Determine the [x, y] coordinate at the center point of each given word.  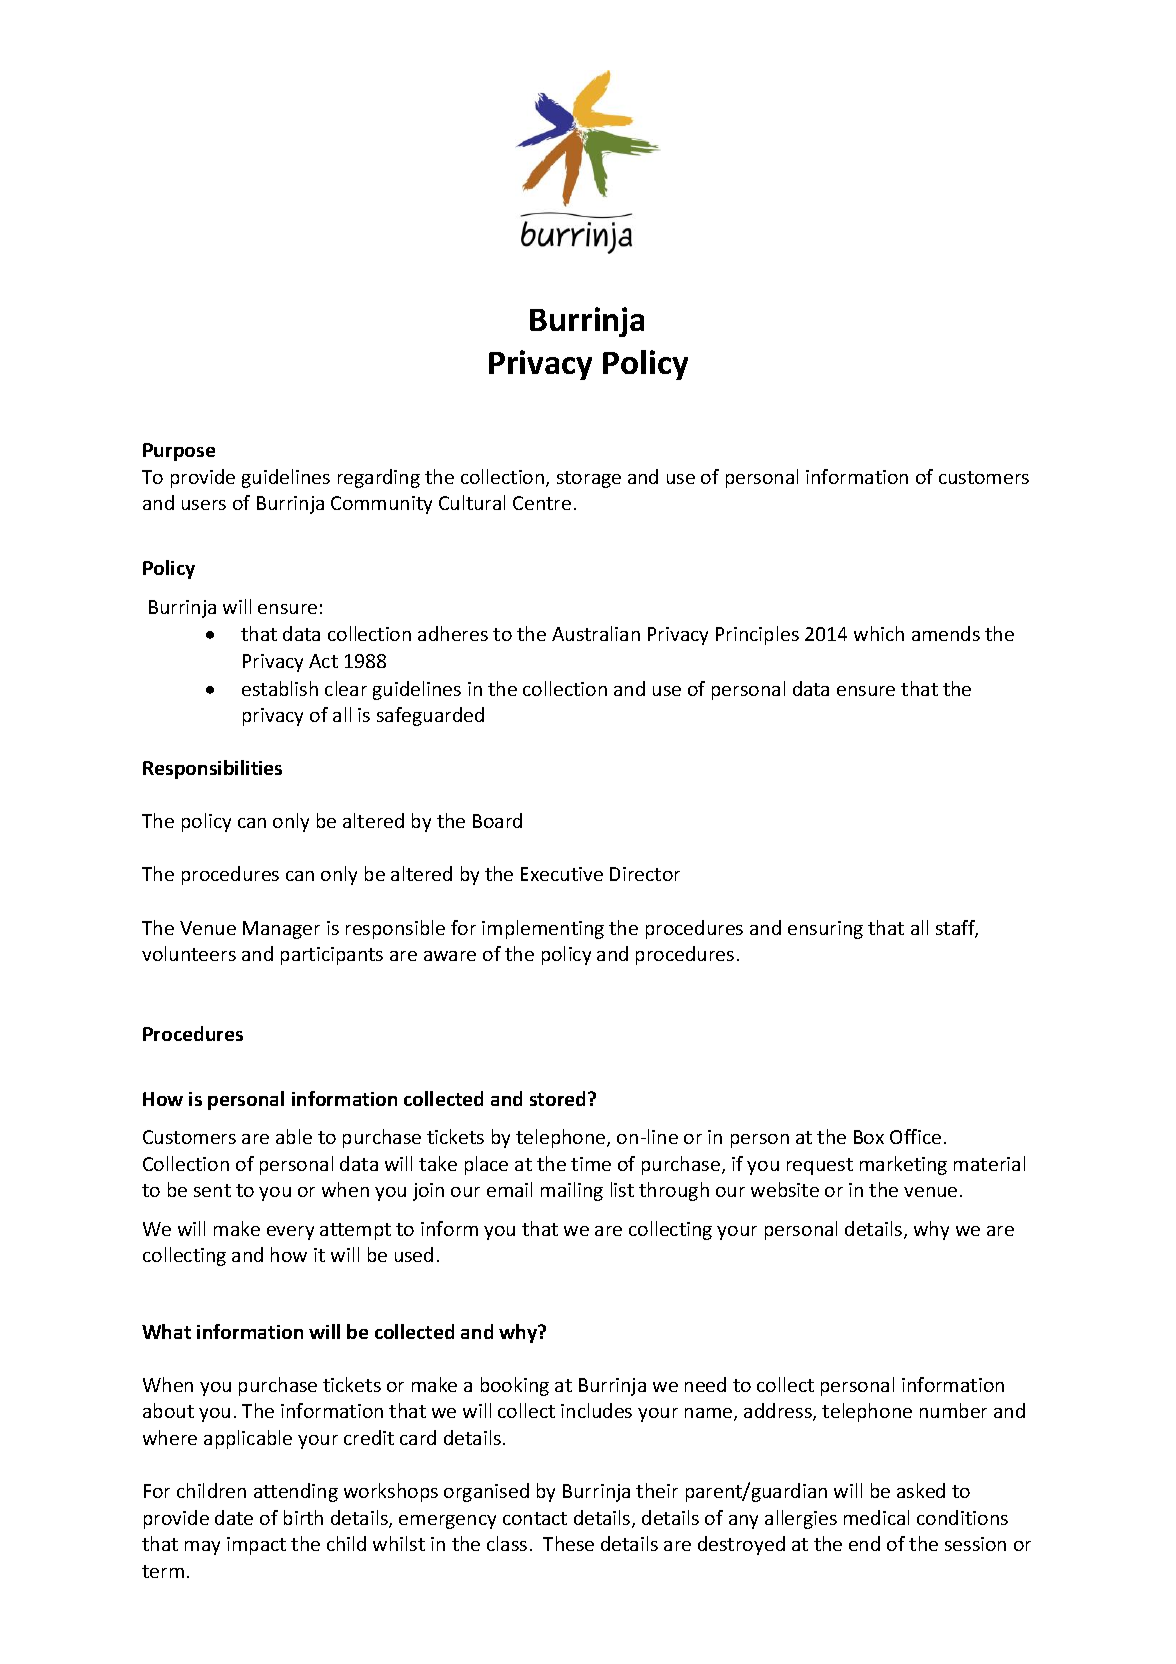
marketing [903, 1165]
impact [256, 1546]
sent [212, 1190]
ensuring [825, 930]
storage [589, 479]
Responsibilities [212, 769]
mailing [572, 1191]
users [204, 505]
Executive [562, 874]
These [568, 1543]
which [879, 633]
